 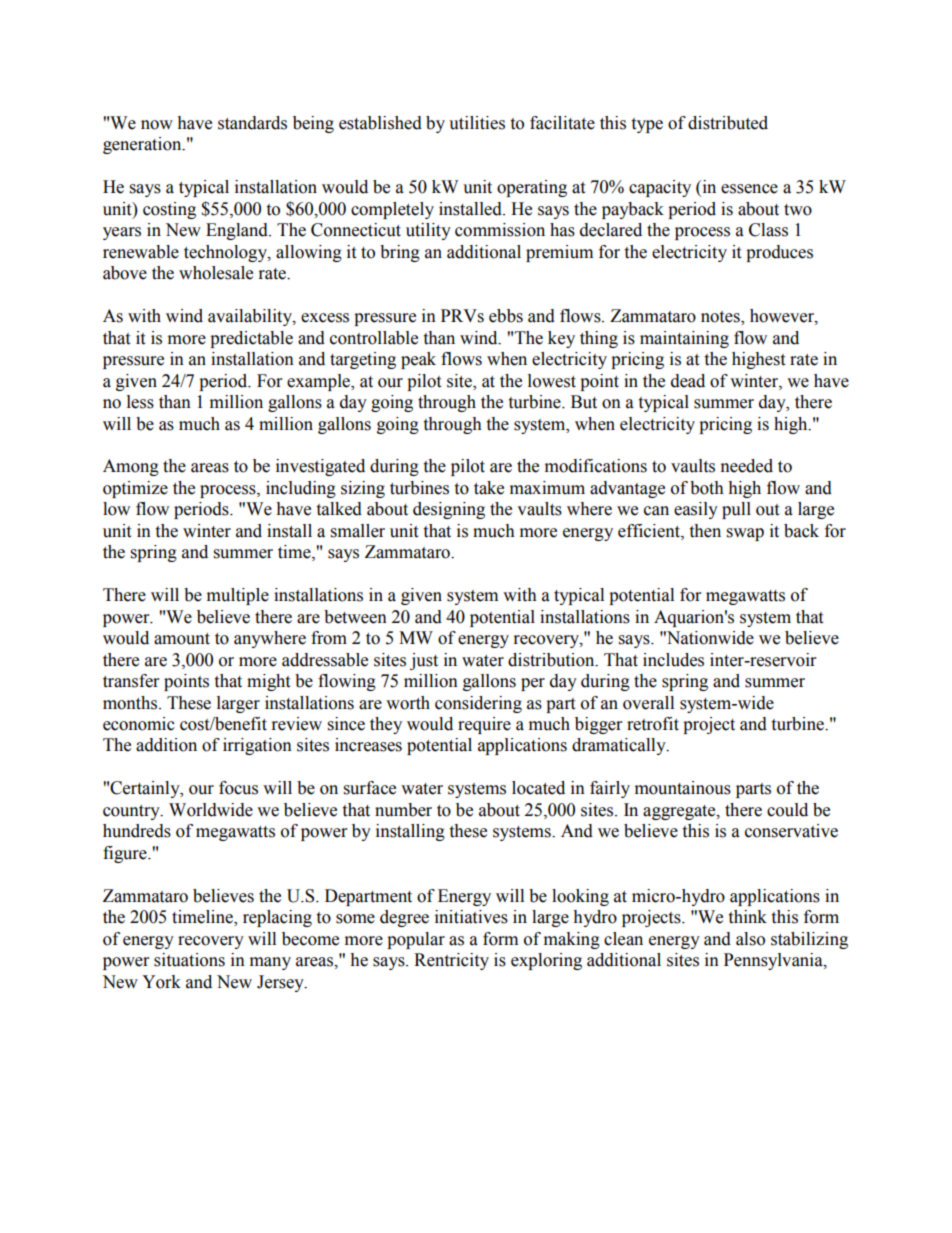 What do you see at coordinates (157, 125) in the page?
I see `now` at bounding box center [157, 125].
